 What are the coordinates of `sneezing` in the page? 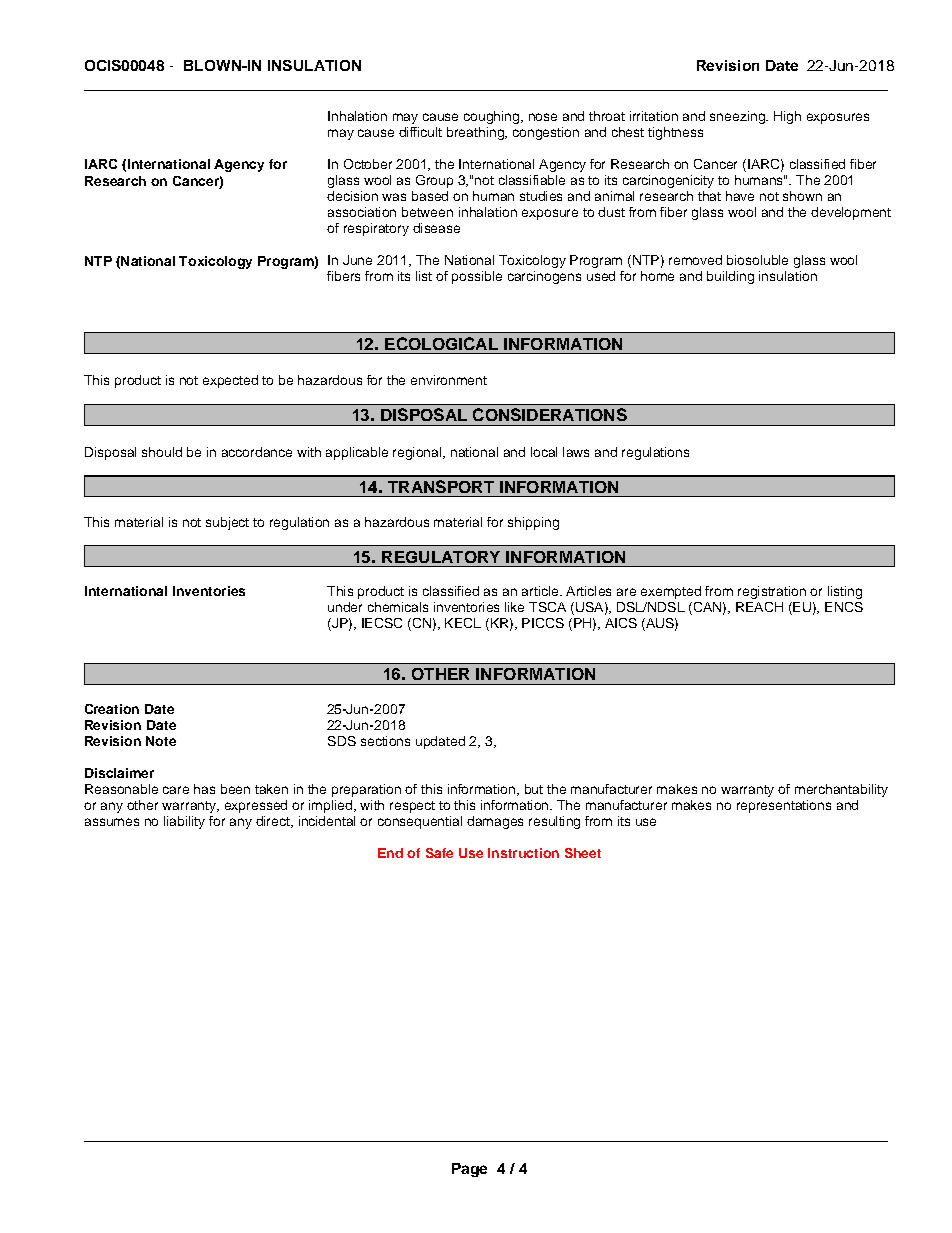 It's located at (738, 117).
